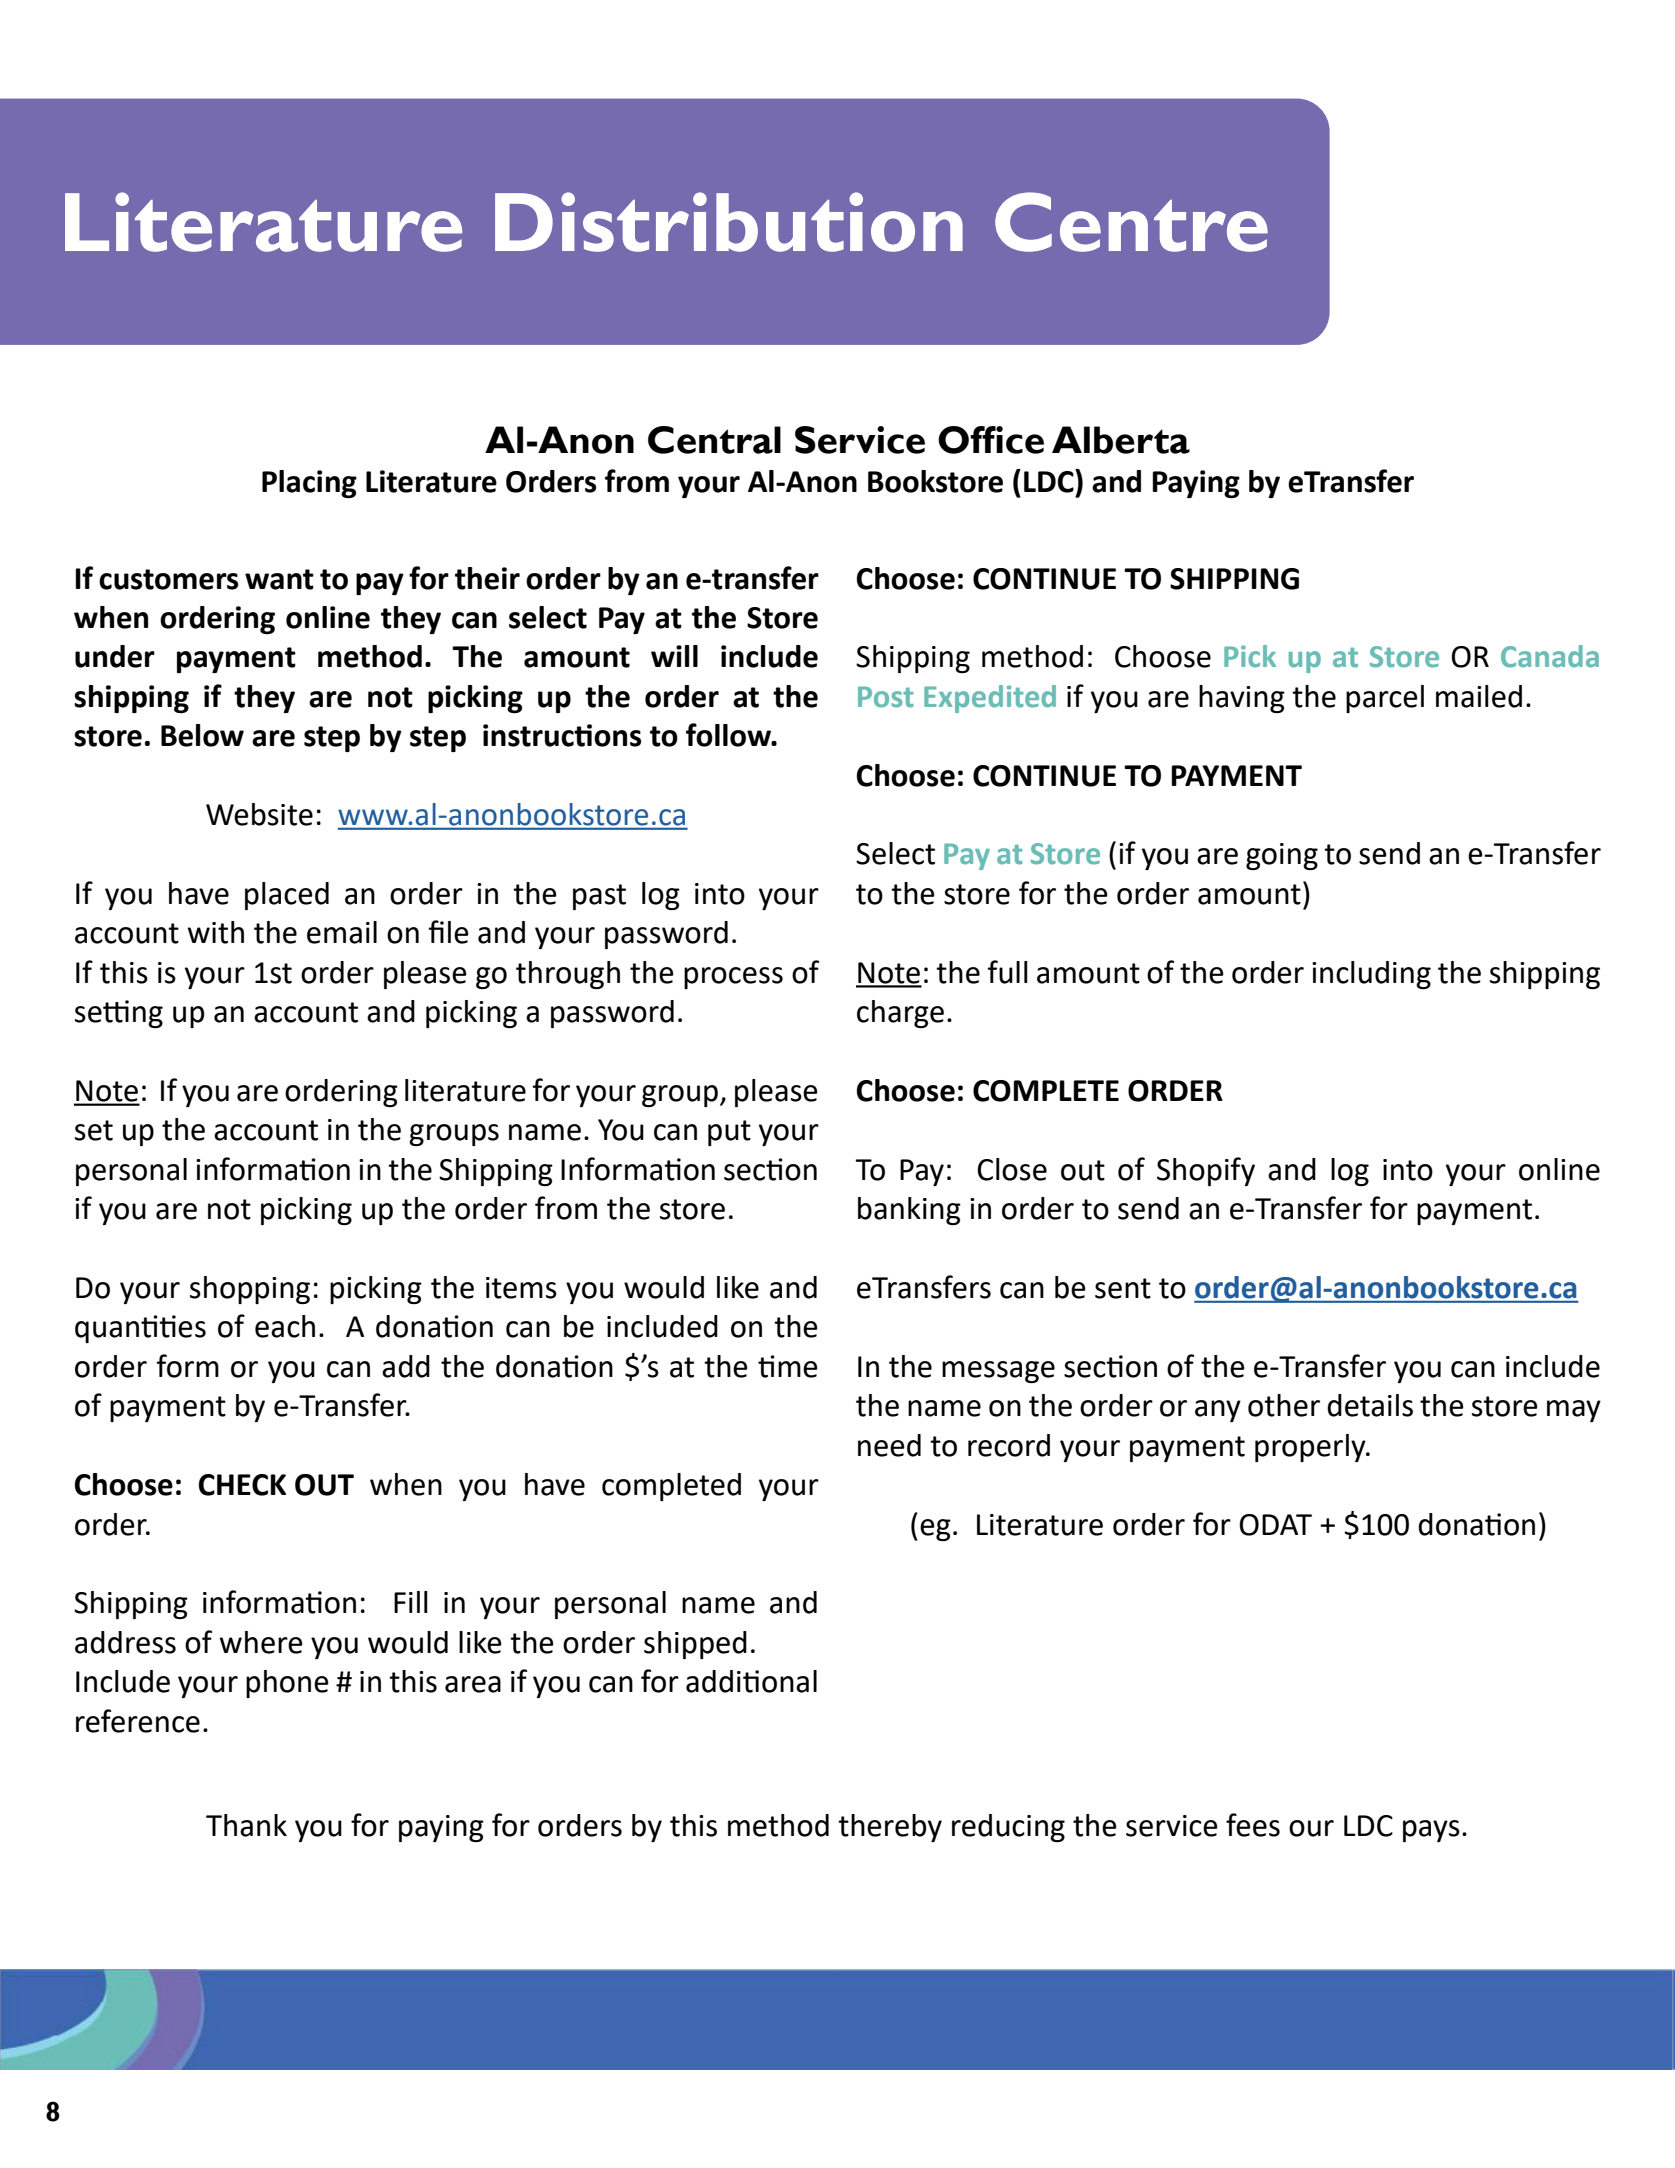  Describe the element at coordinates (886, 697) in the screenshot. I see `Post` at that location.
